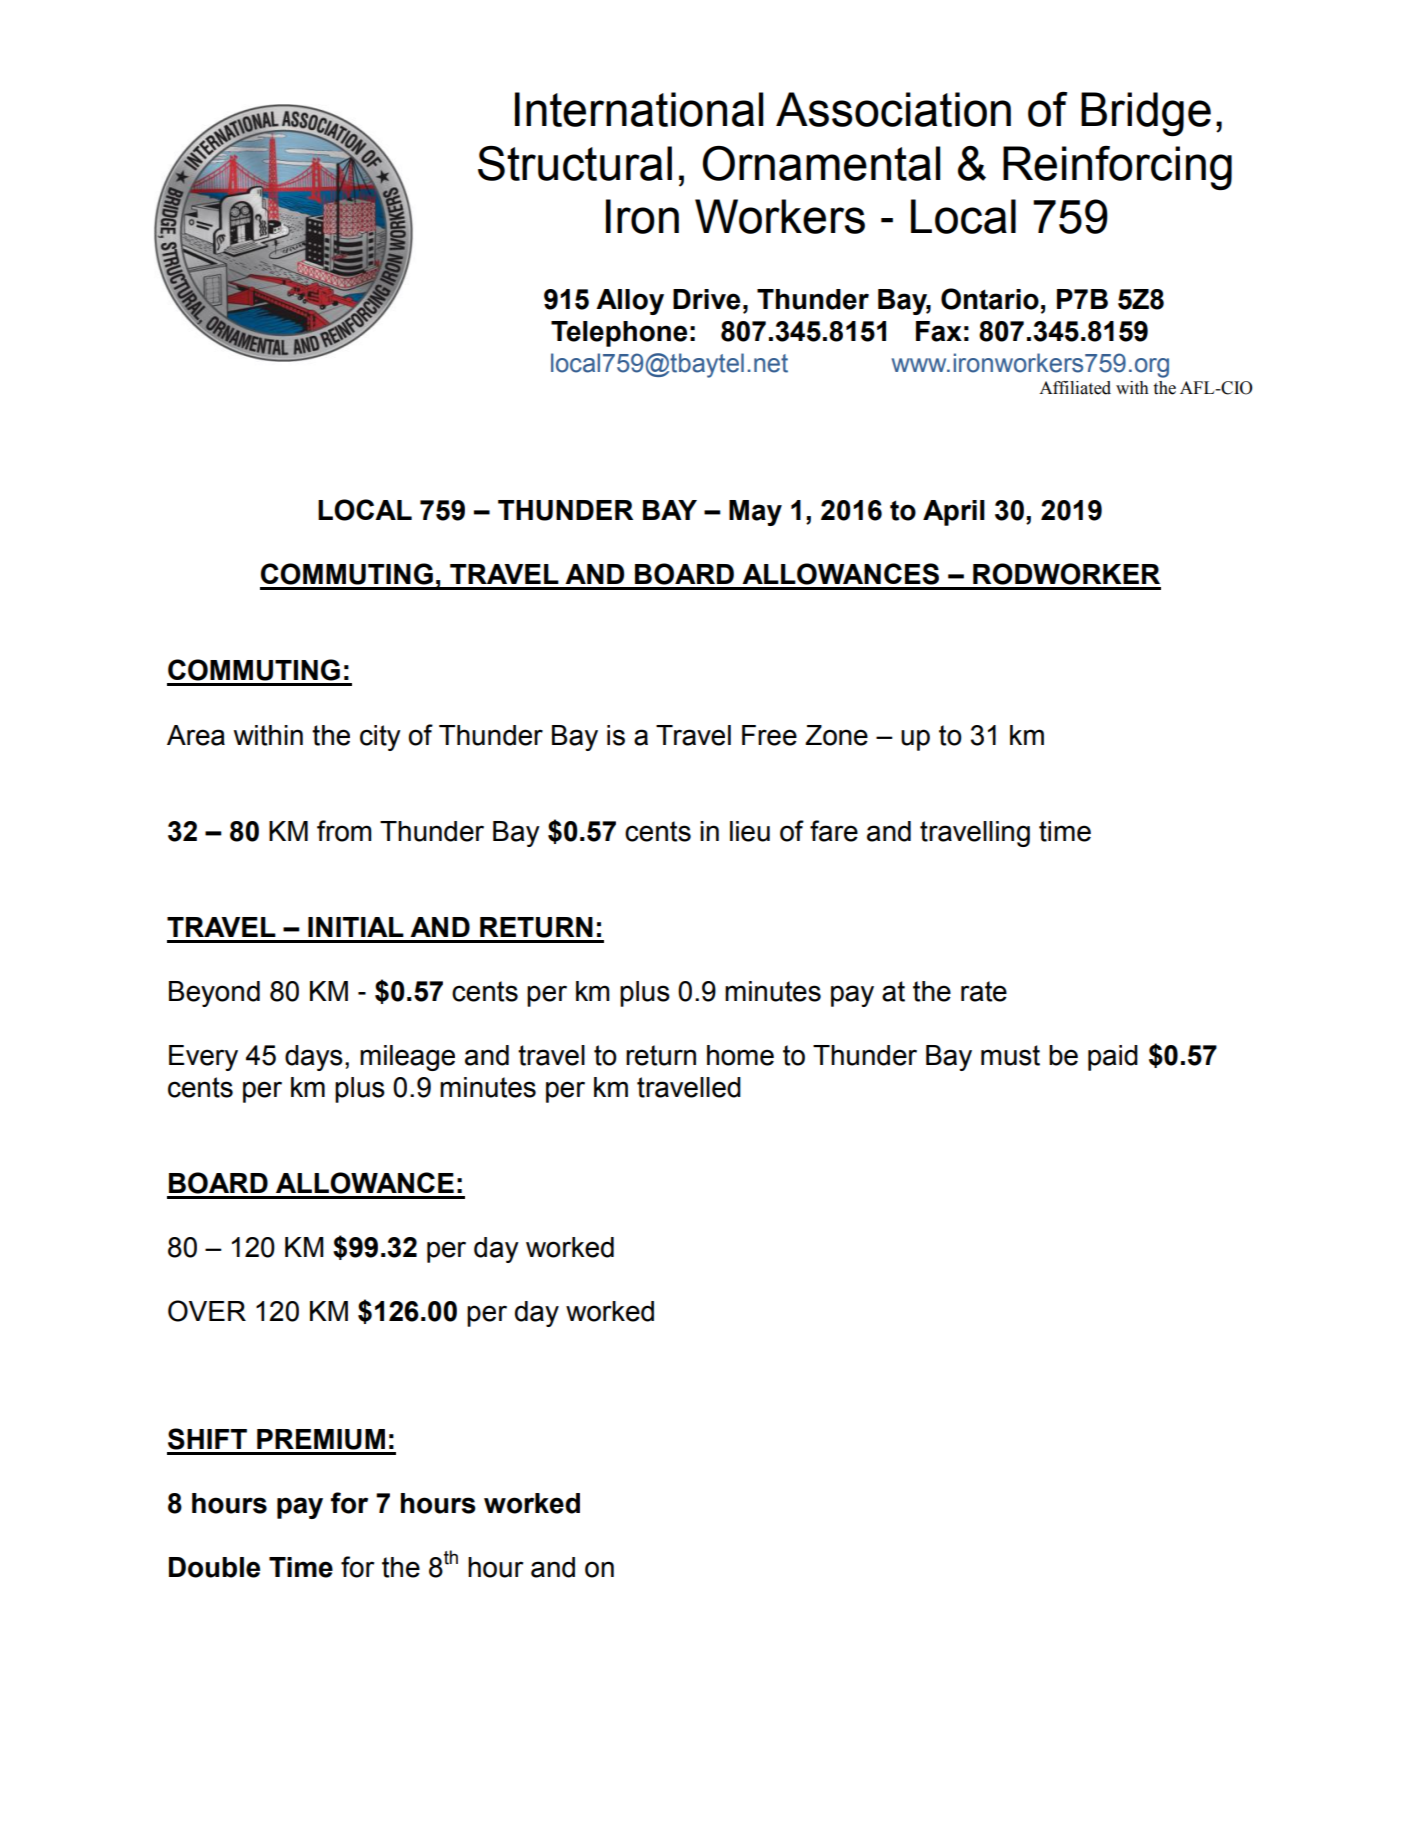 This screenshot has height=1838, width=1420. Describe the element at coordinates (1117, 168) in the screenshot. I see `Reinforcing` at that location.
